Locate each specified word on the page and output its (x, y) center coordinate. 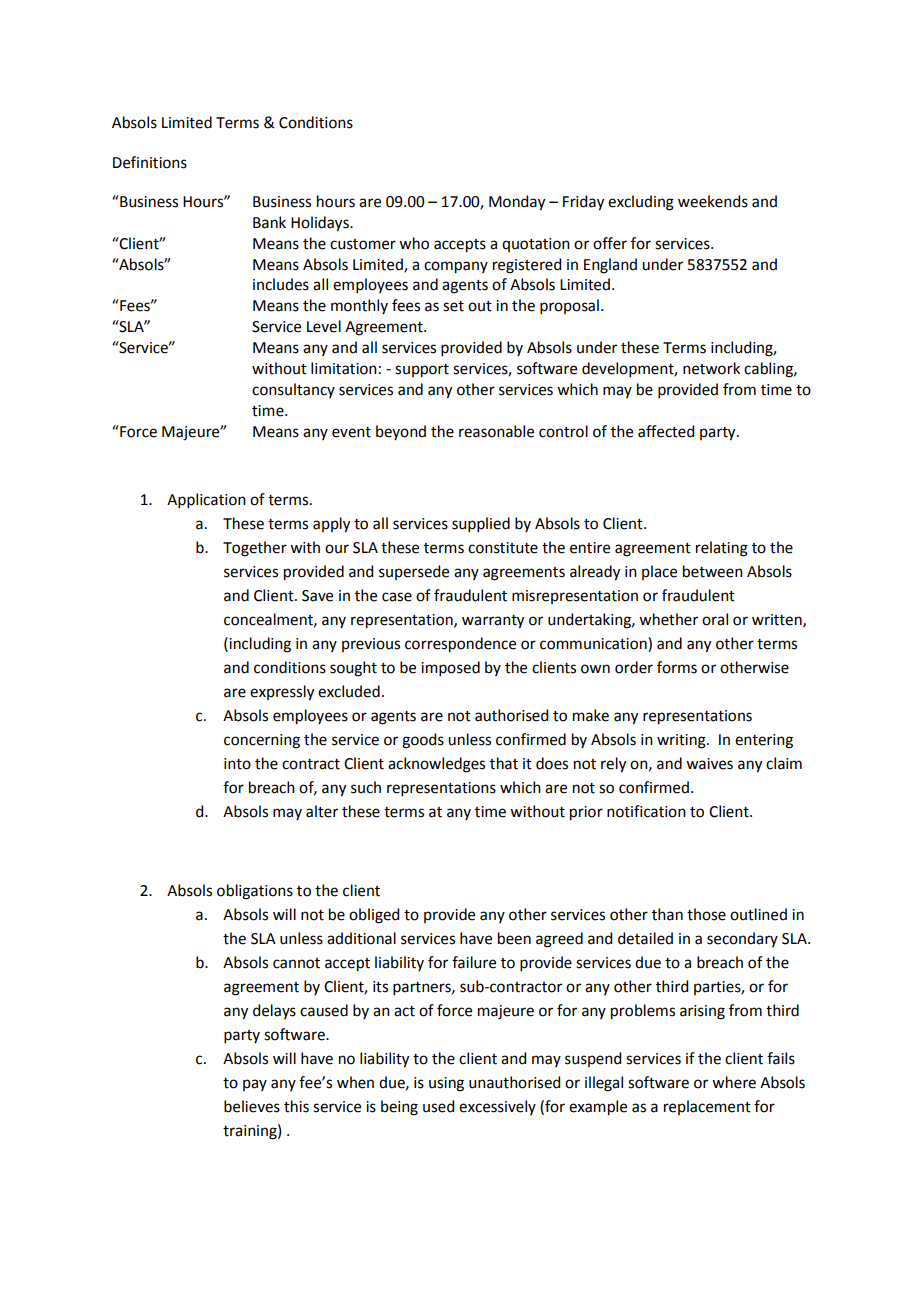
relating (722, 549)
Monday (517, 203)
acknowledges (436, 765)
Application (206, 500)
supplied (481, 524)
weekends (713, 201)
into (237, 764)
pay (255, 1085)
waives (709, 764)
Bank (269, 222)
